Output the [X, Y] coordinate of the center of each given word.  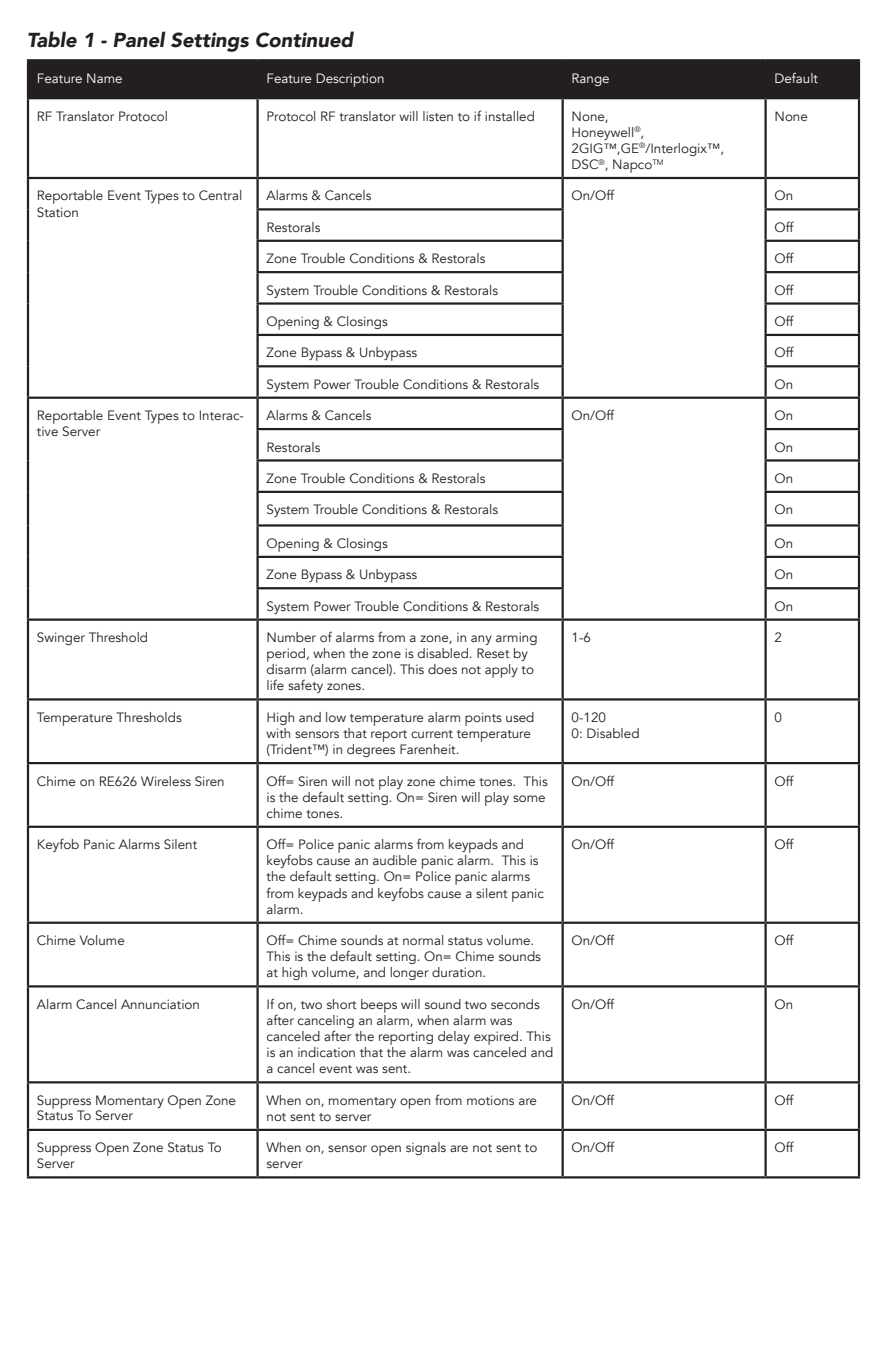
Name [104, 78]
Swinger [61, 638]
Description [350, 80]
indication [326, 1052]
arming [516, 638]
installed [509, 116]
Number [291, 637]
